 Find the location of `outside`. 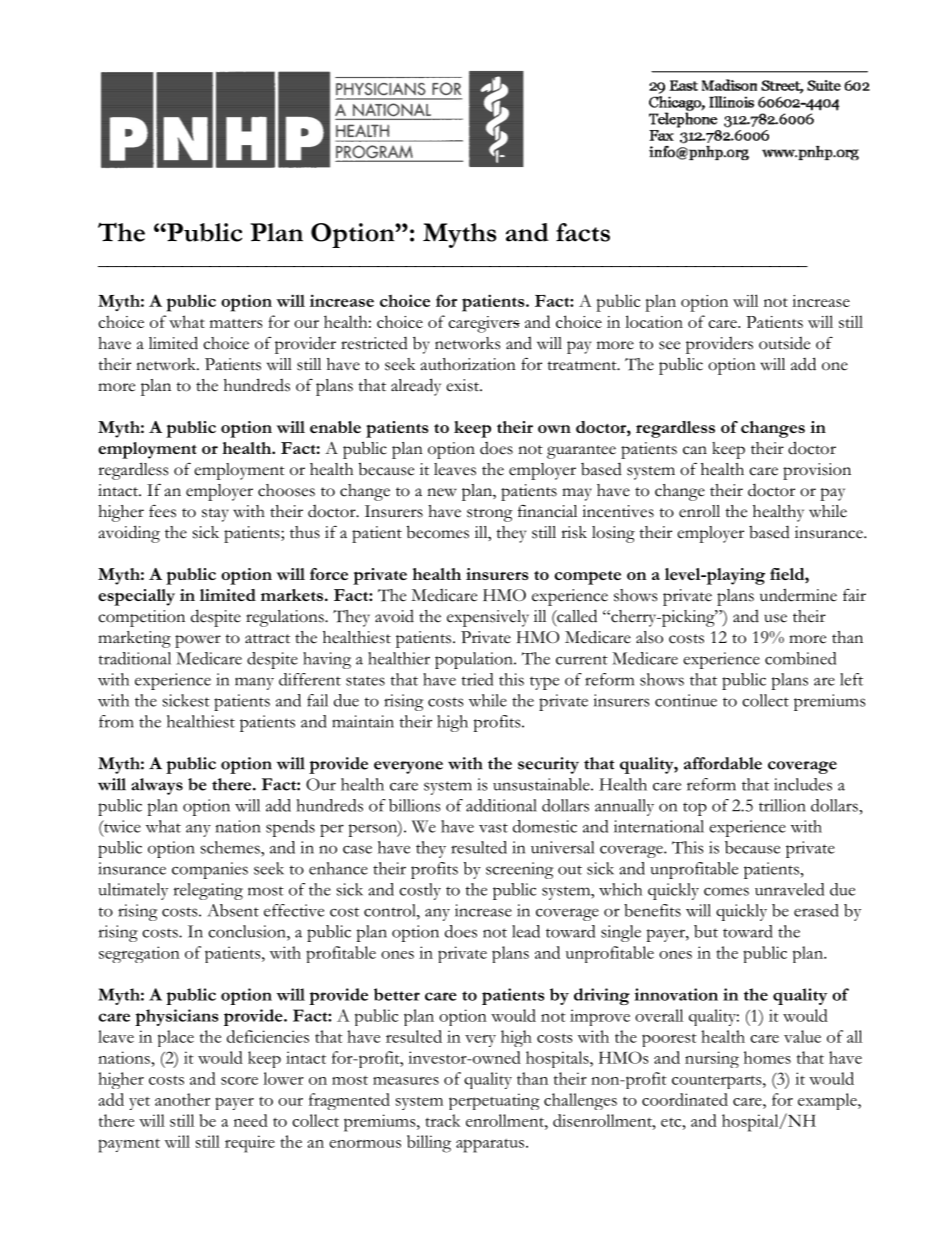

outside is located at coordinates (784, 343).
